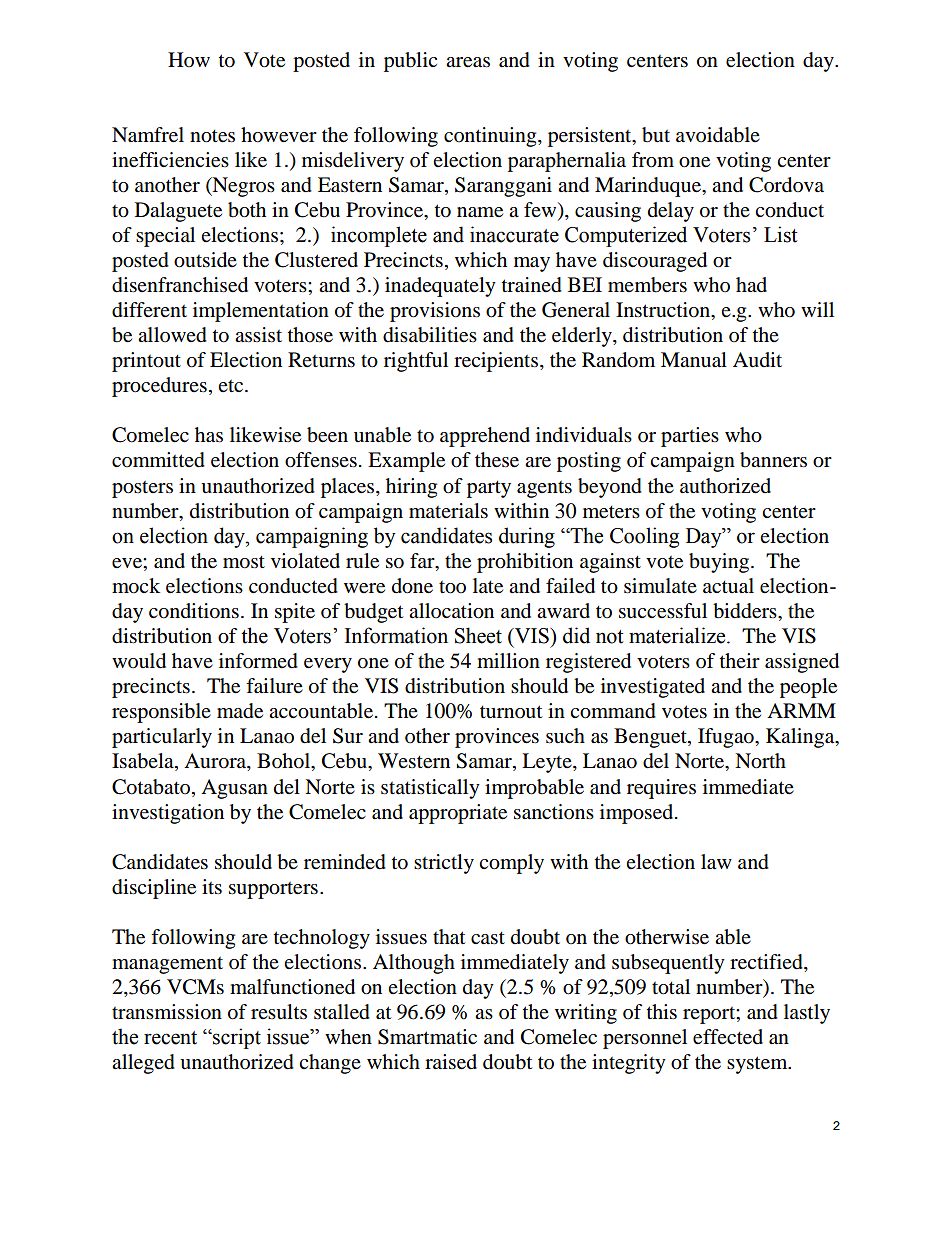  Describe the element at coordinates (234, 789) in the screenshot. I see `Agusan` at that location.
